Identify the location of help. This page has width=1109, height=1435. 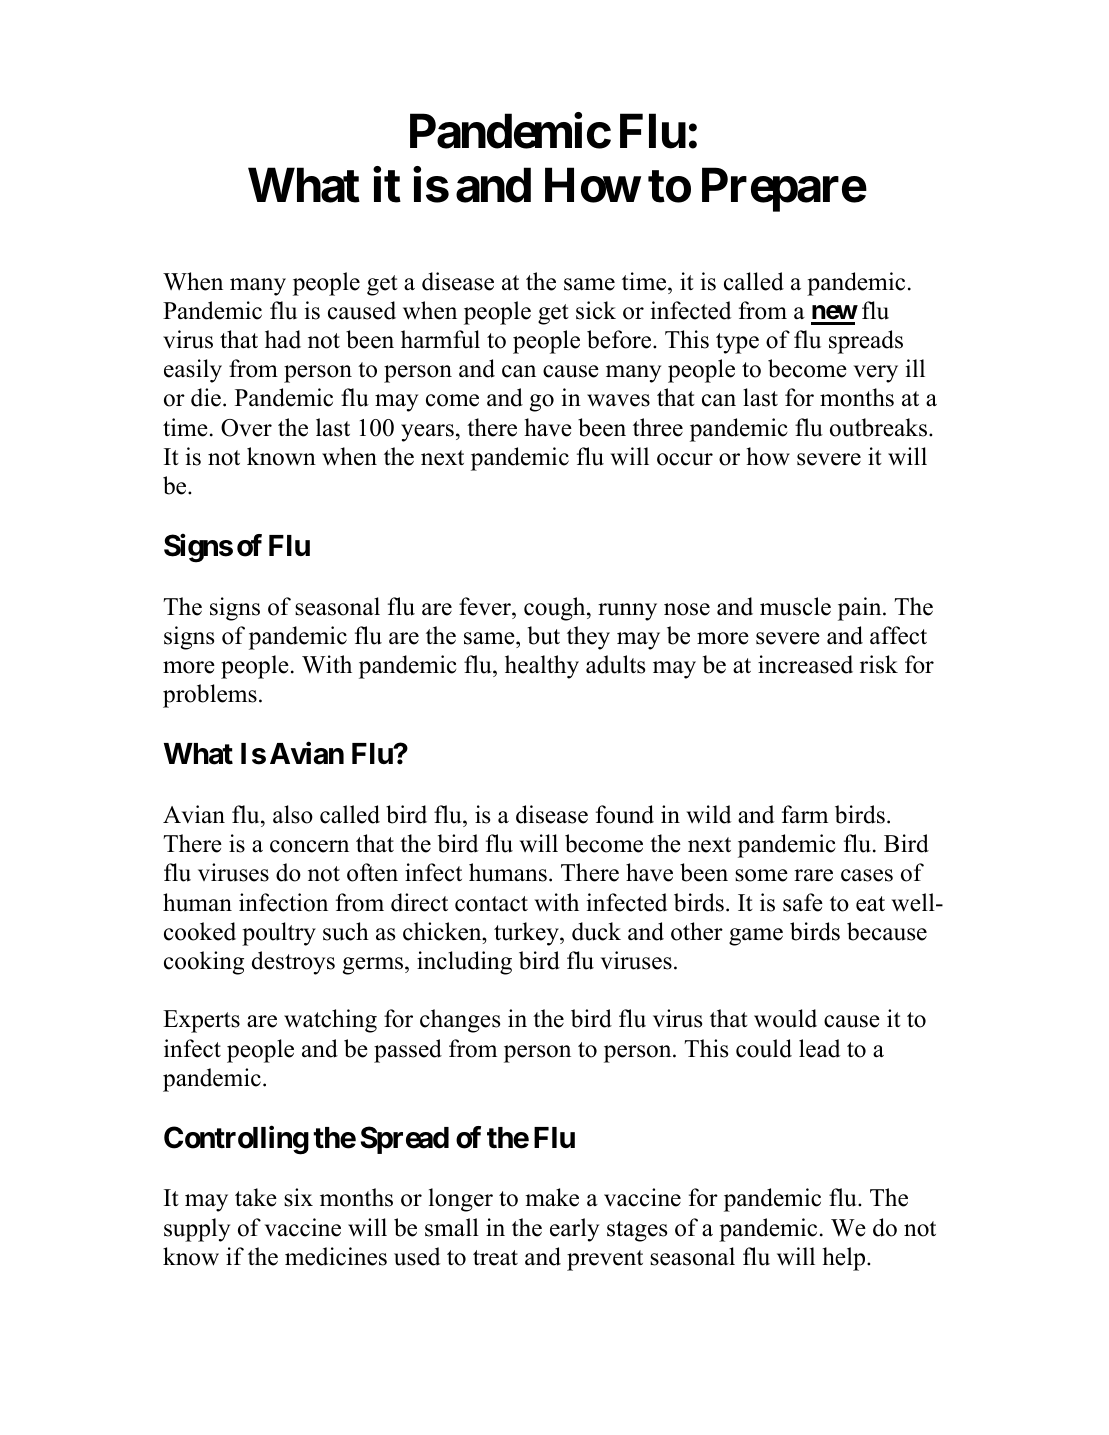
(845, 1259).
